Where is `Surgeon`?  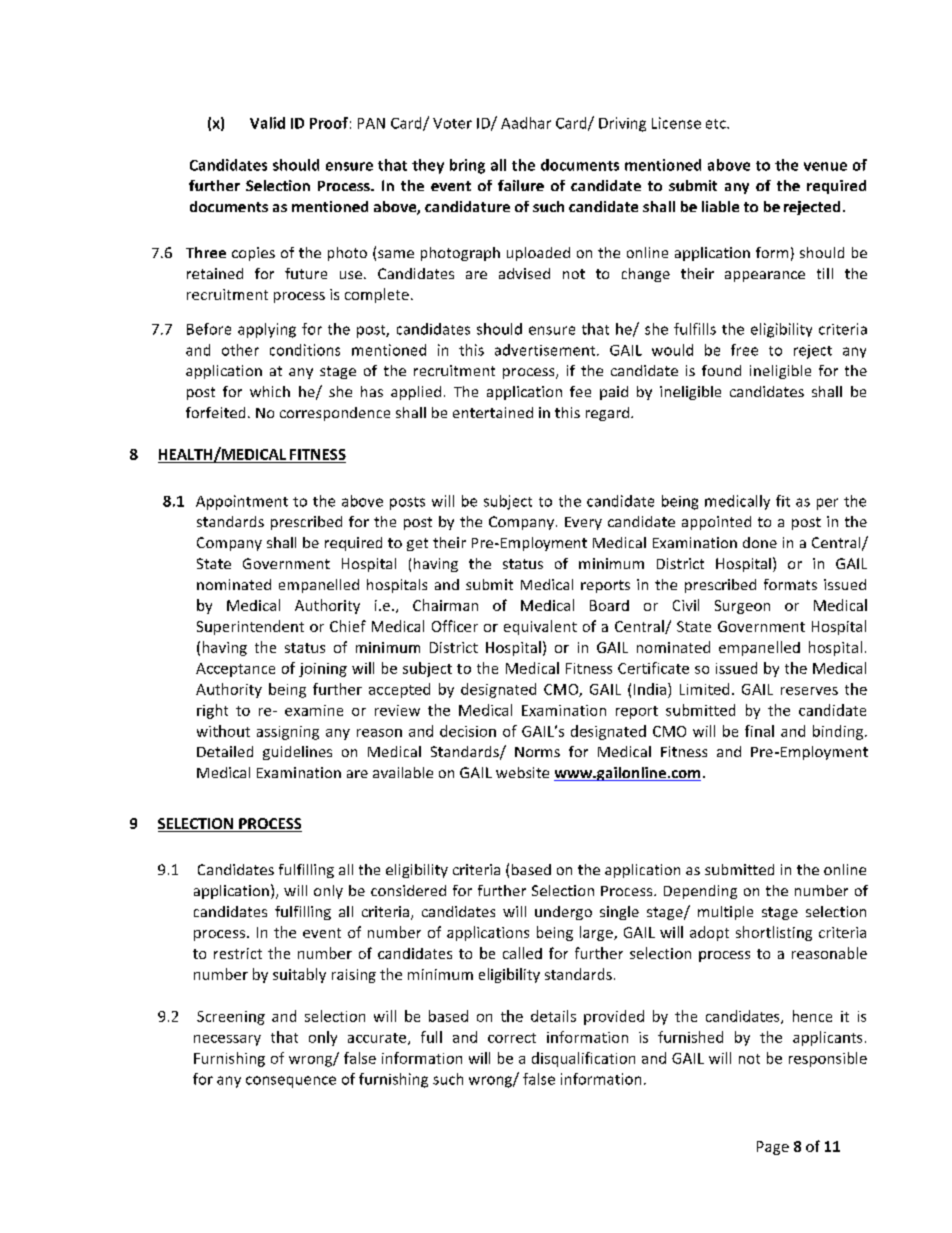
Surgeon is located at coordinates (742, 607).
